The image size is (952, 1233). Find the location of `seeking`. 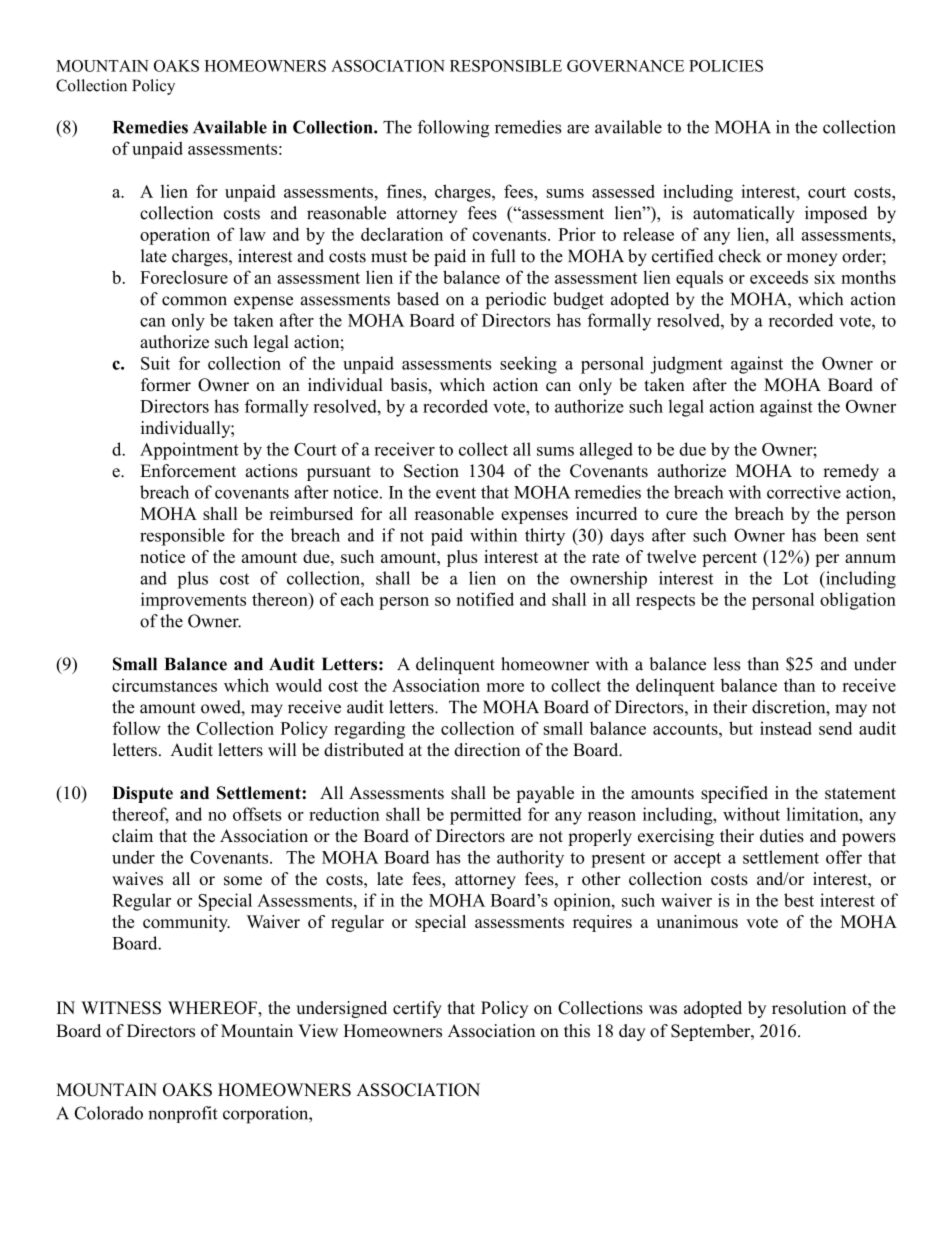

seeking is located at coordinates (528, 365).
